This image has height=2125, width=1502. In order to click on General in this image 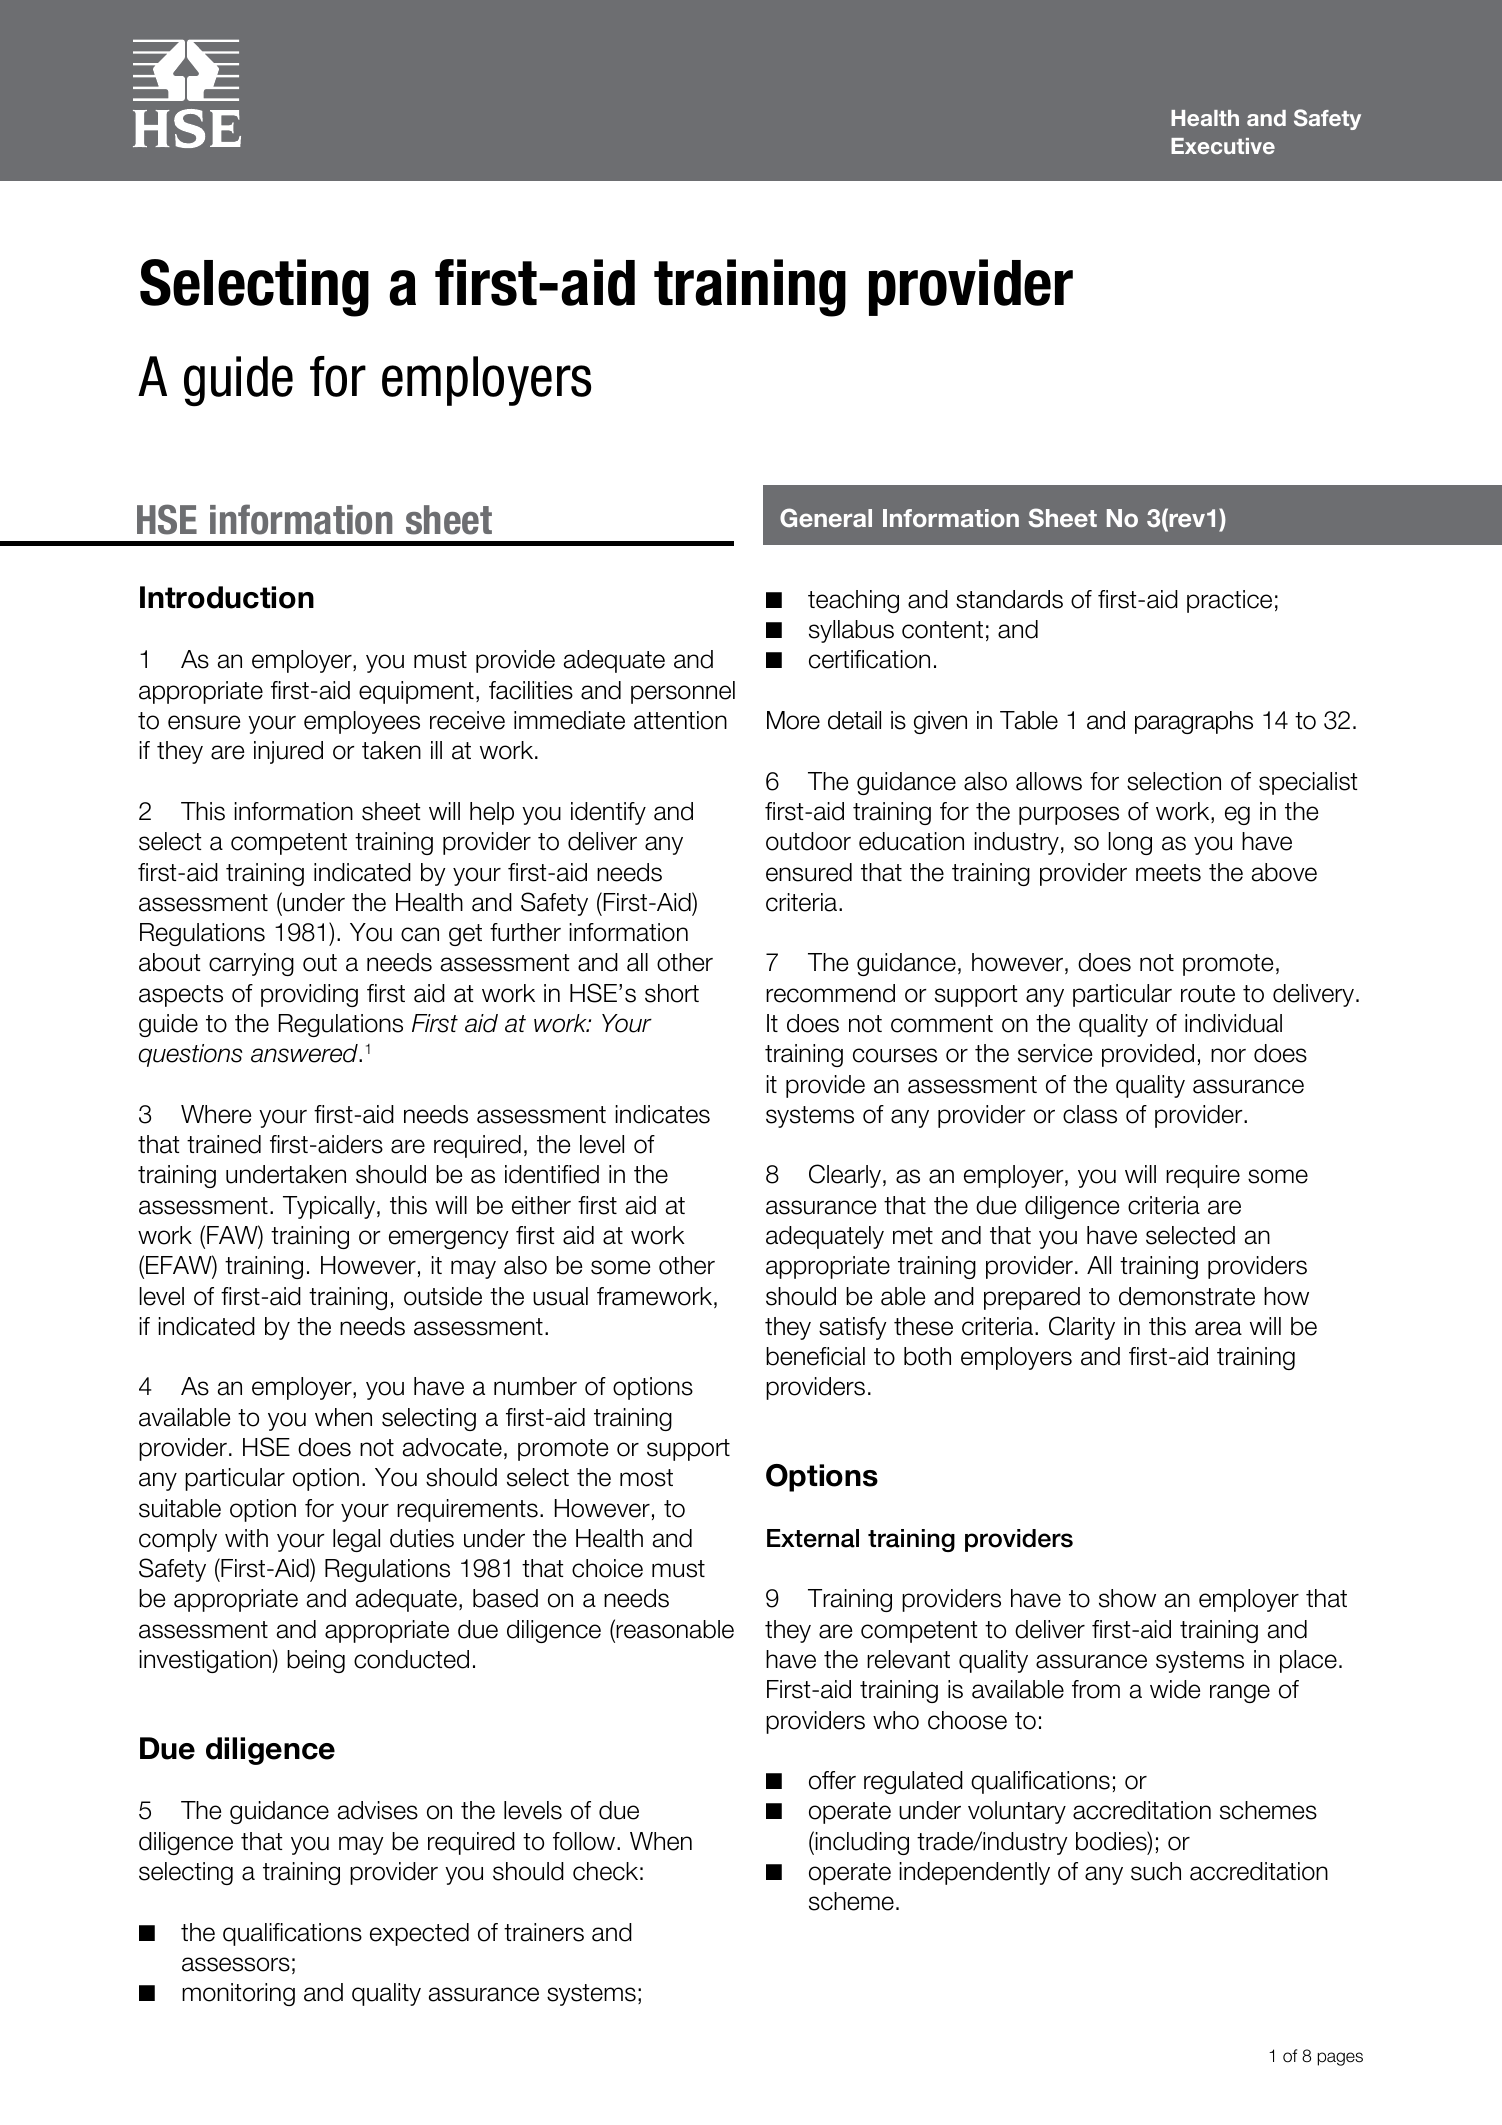, I will do `click(826, 518)`.
